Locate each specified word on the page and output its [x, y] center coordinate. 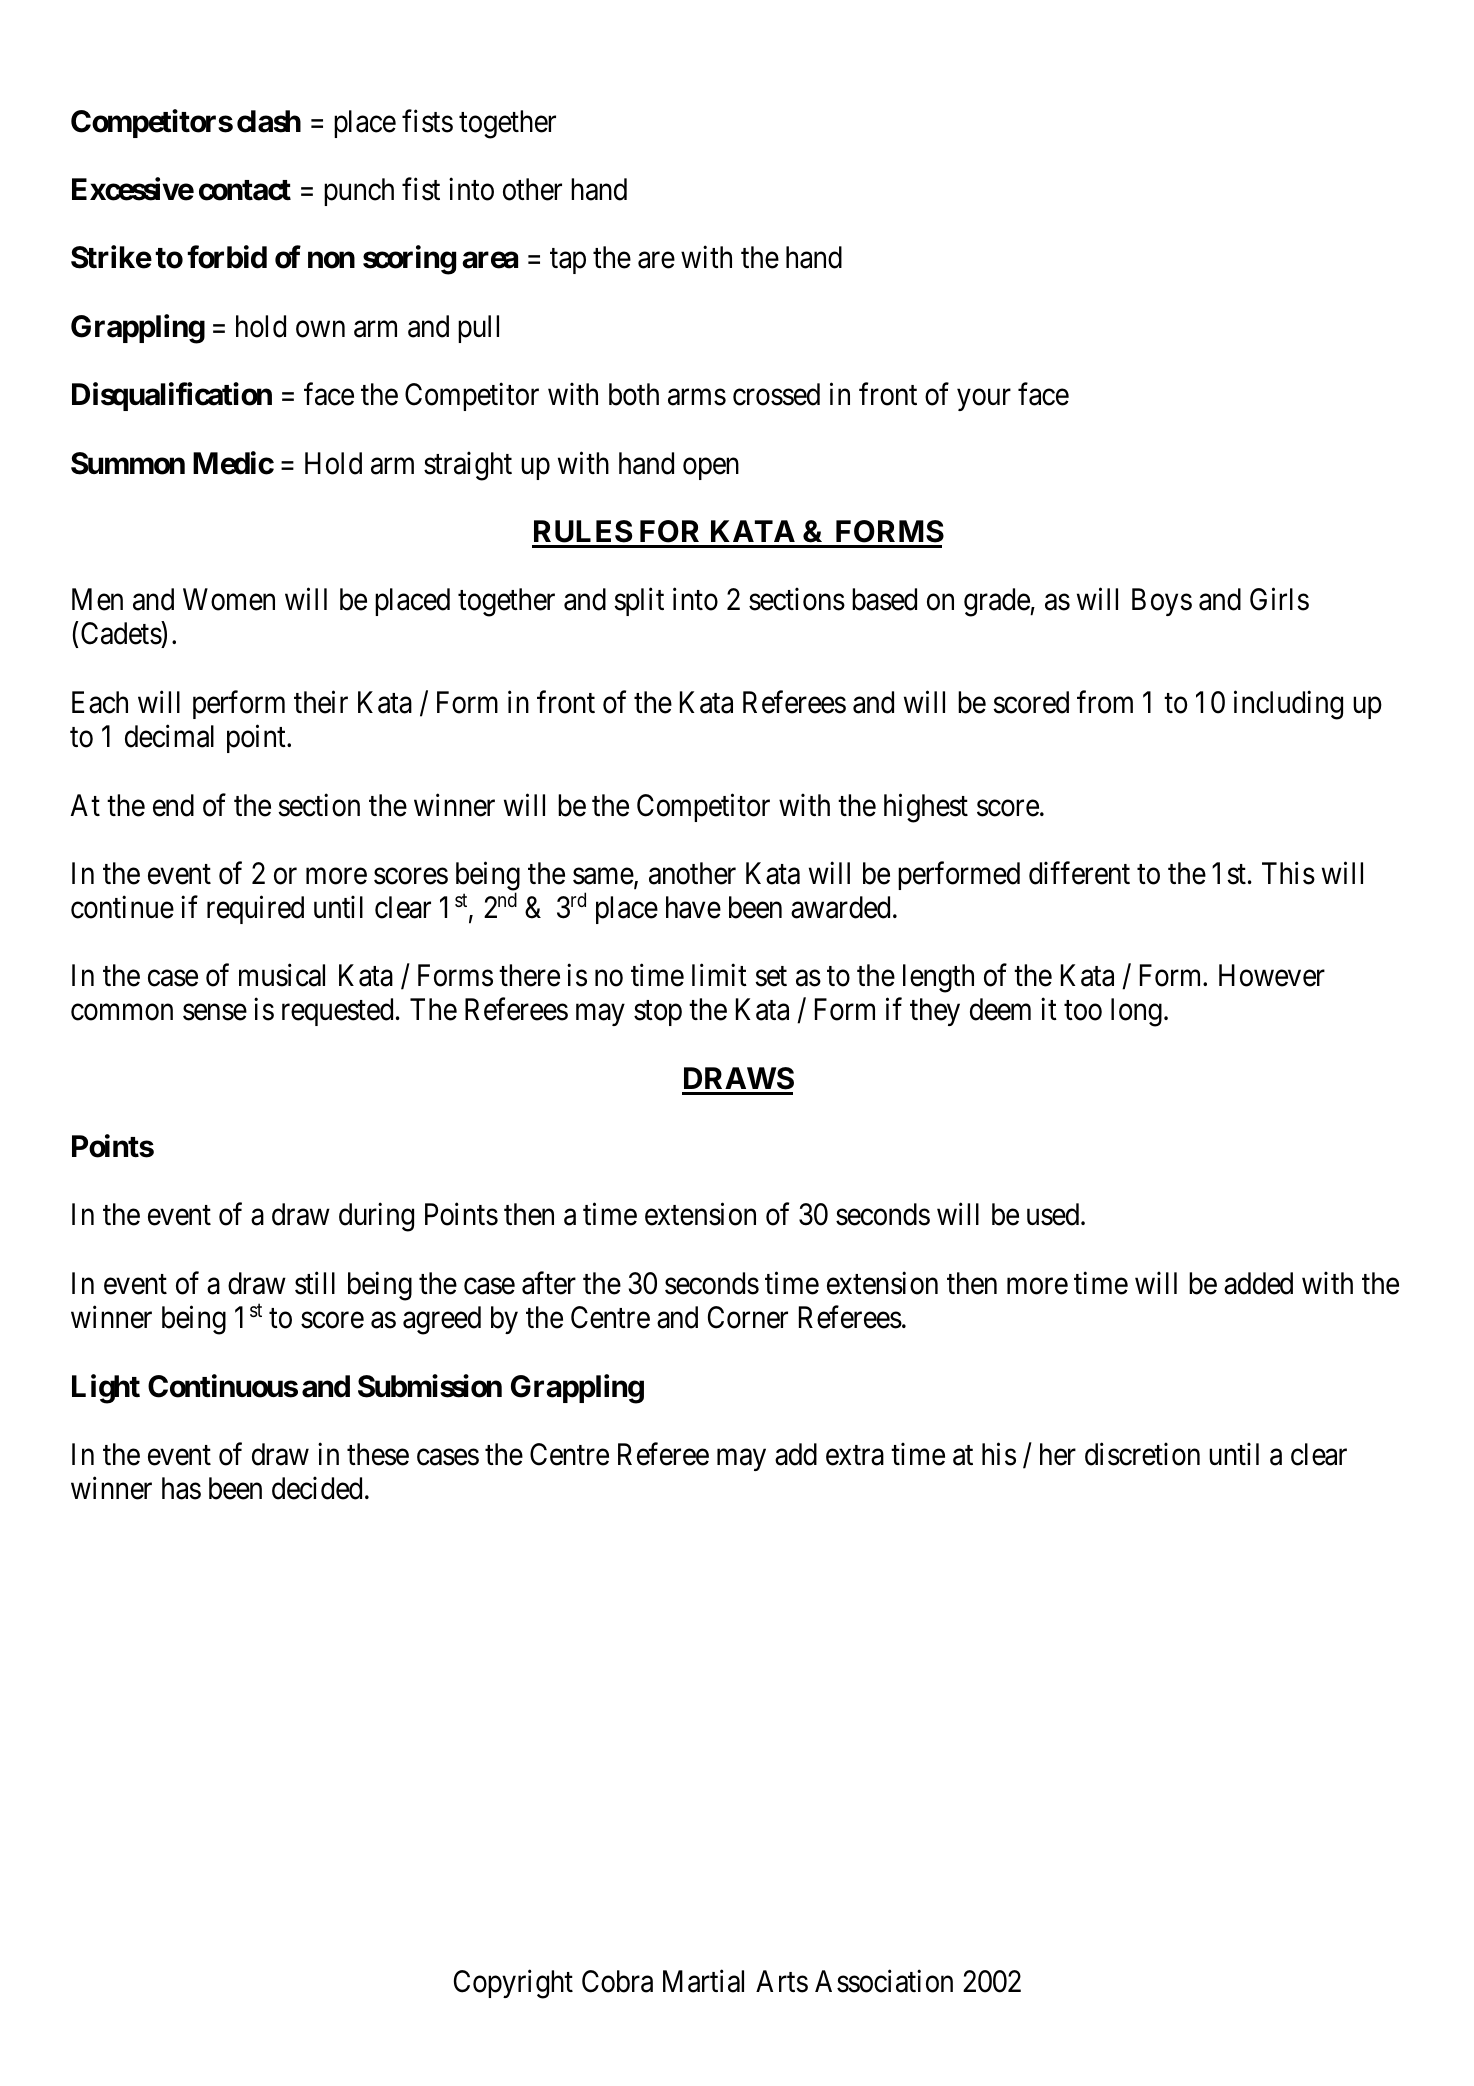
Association [884, 1981]
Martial [703, 1981]
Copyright [513, 1984]
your [984, 400]
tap [568, 261]
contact [245, 190]
